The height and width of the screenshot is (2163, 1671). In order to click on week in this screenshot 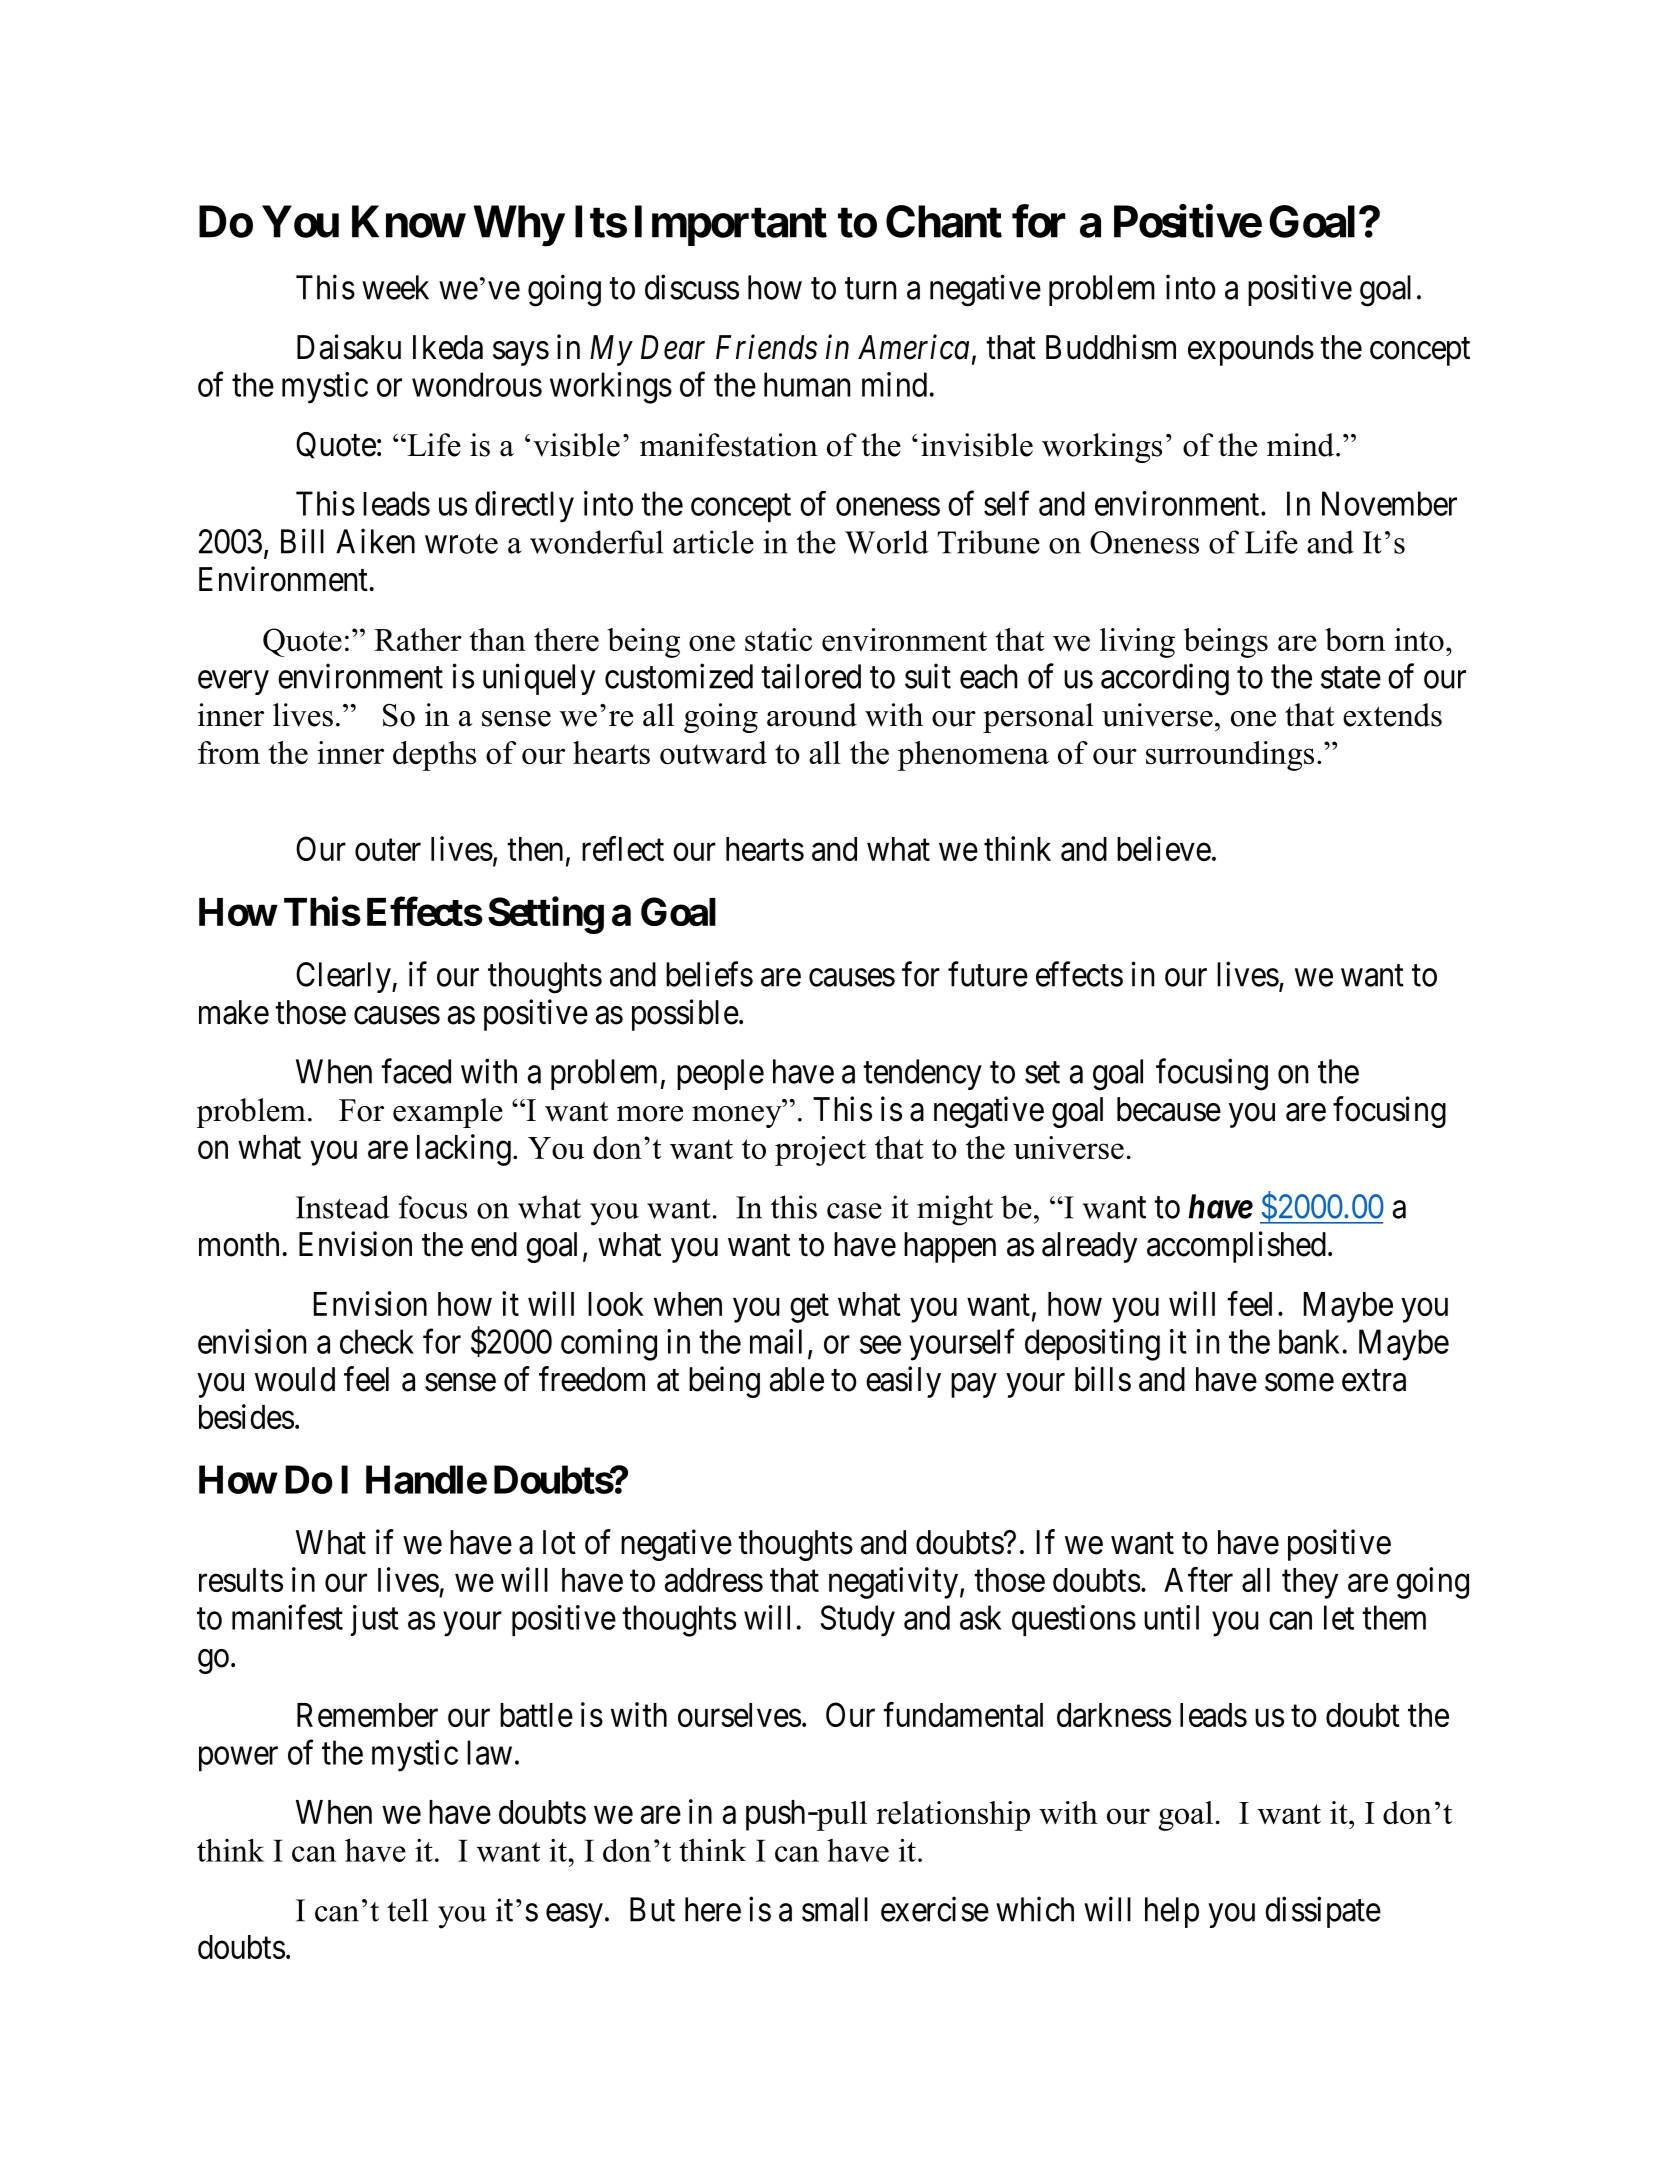, I will do `click(395, 287)`.
